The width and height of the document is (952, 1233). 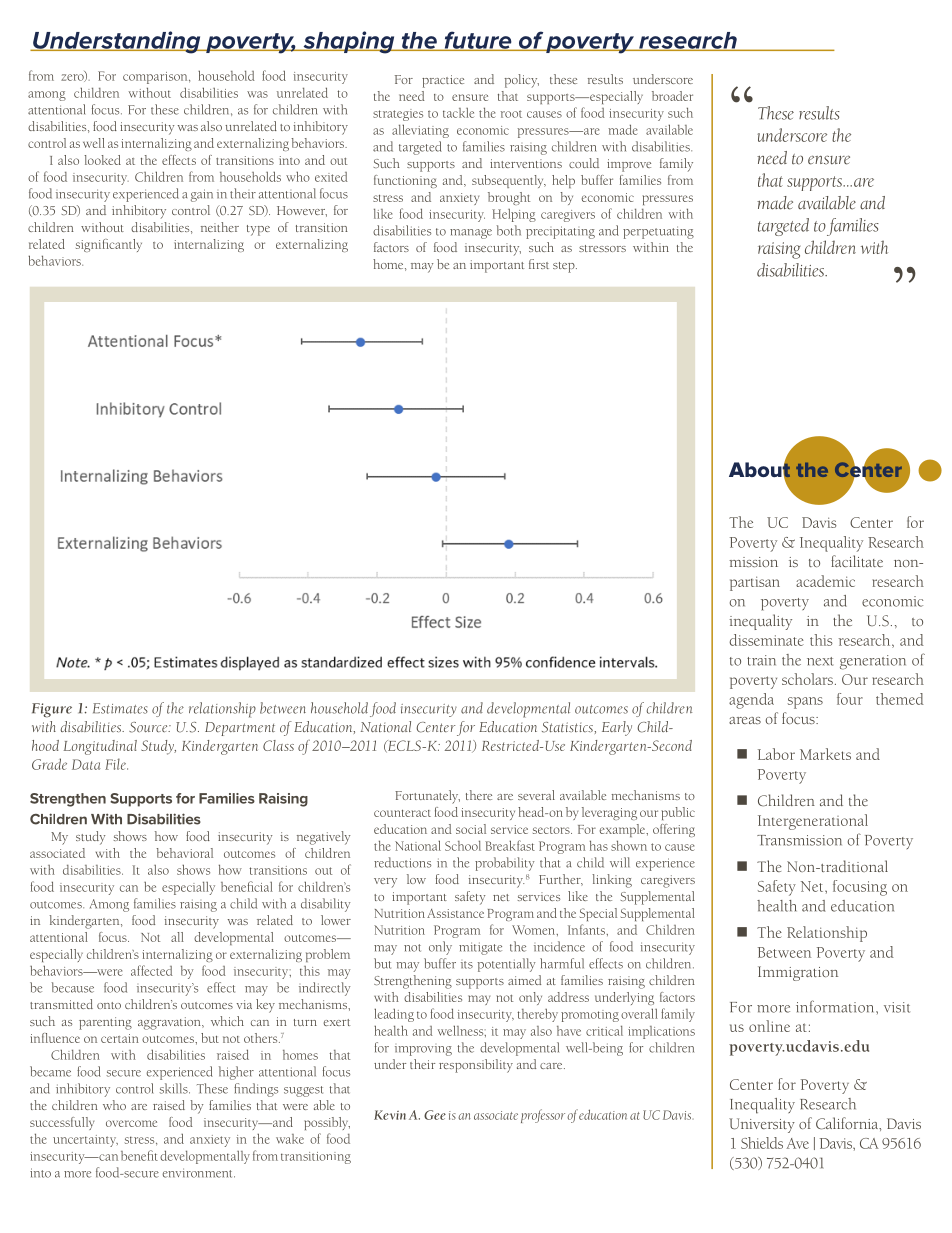 I want to click on practice, so click(x=443, y=81).
